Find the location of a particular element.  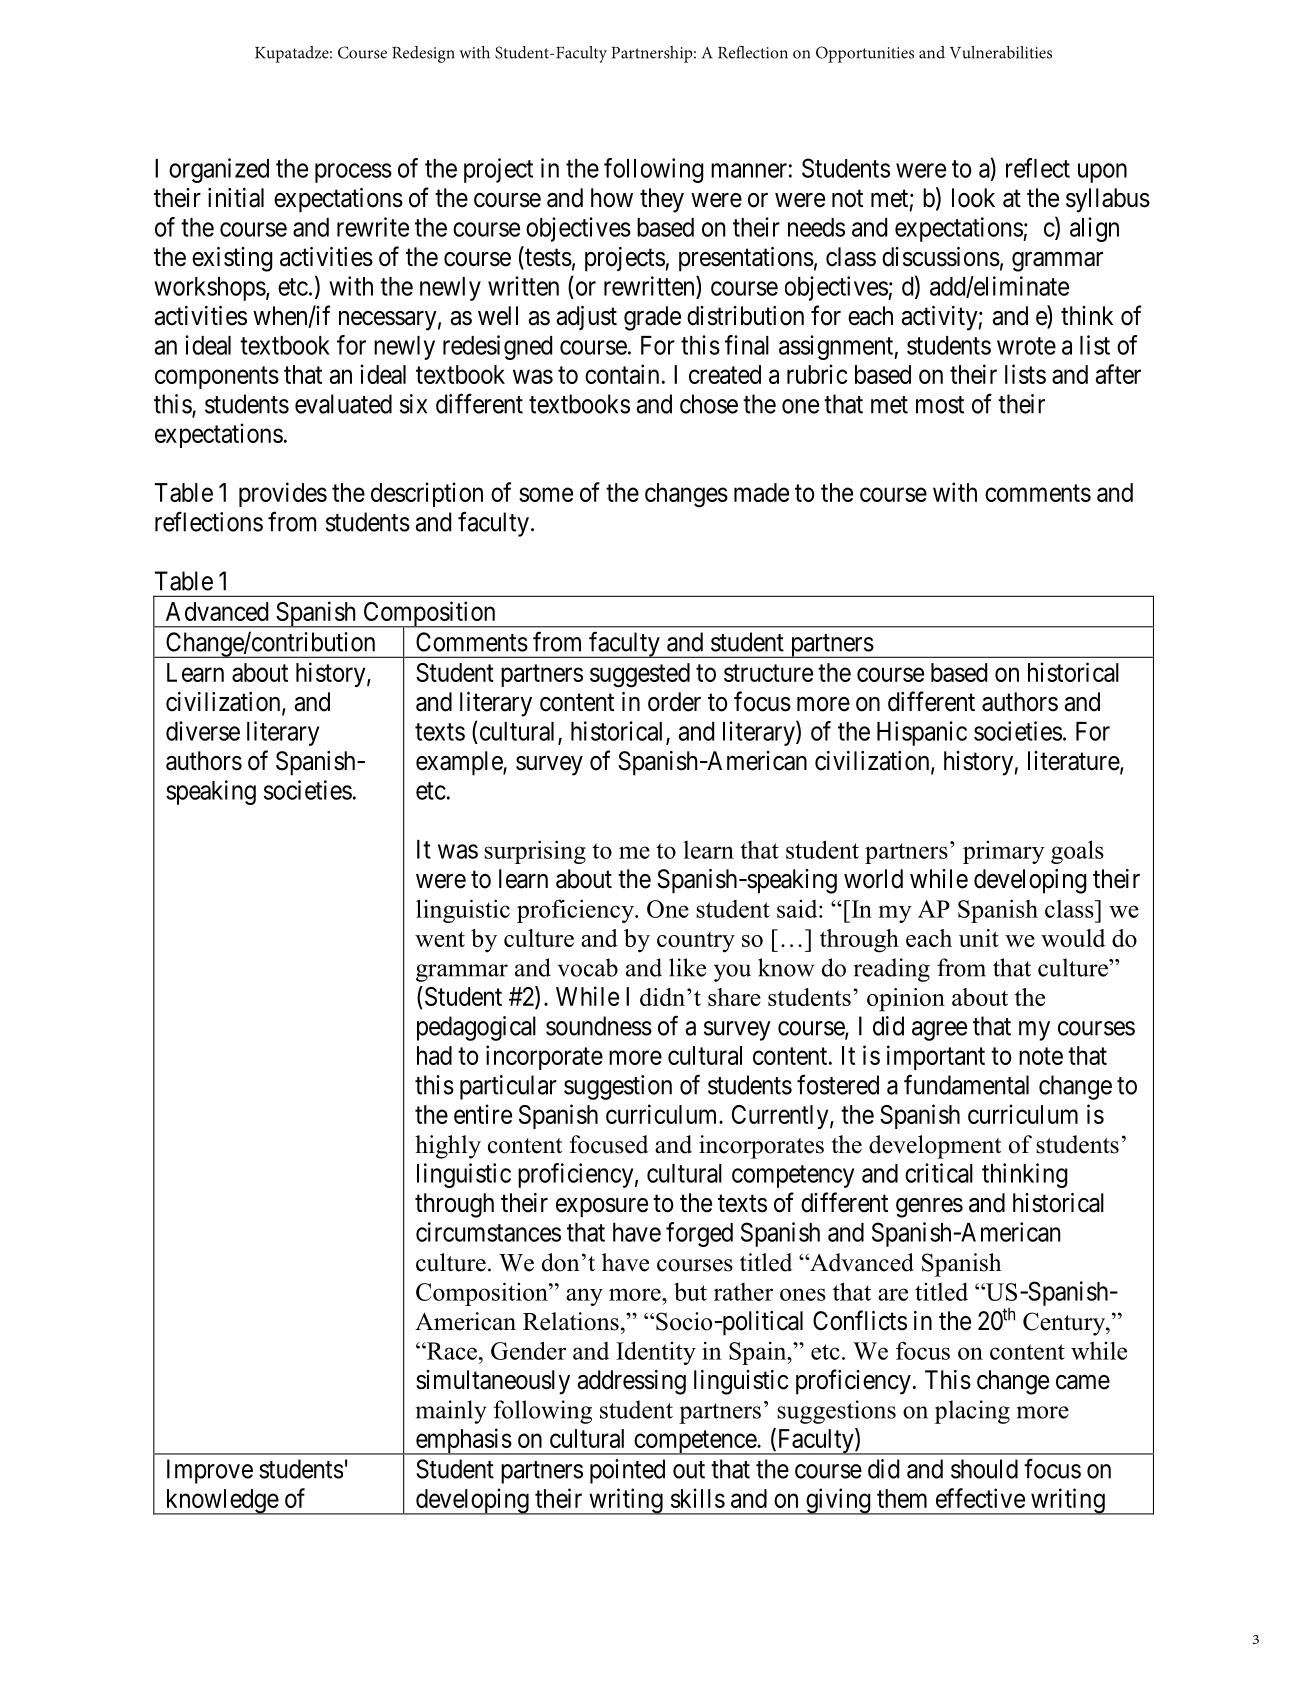

pointed is located at coordinates (627, 1471).
